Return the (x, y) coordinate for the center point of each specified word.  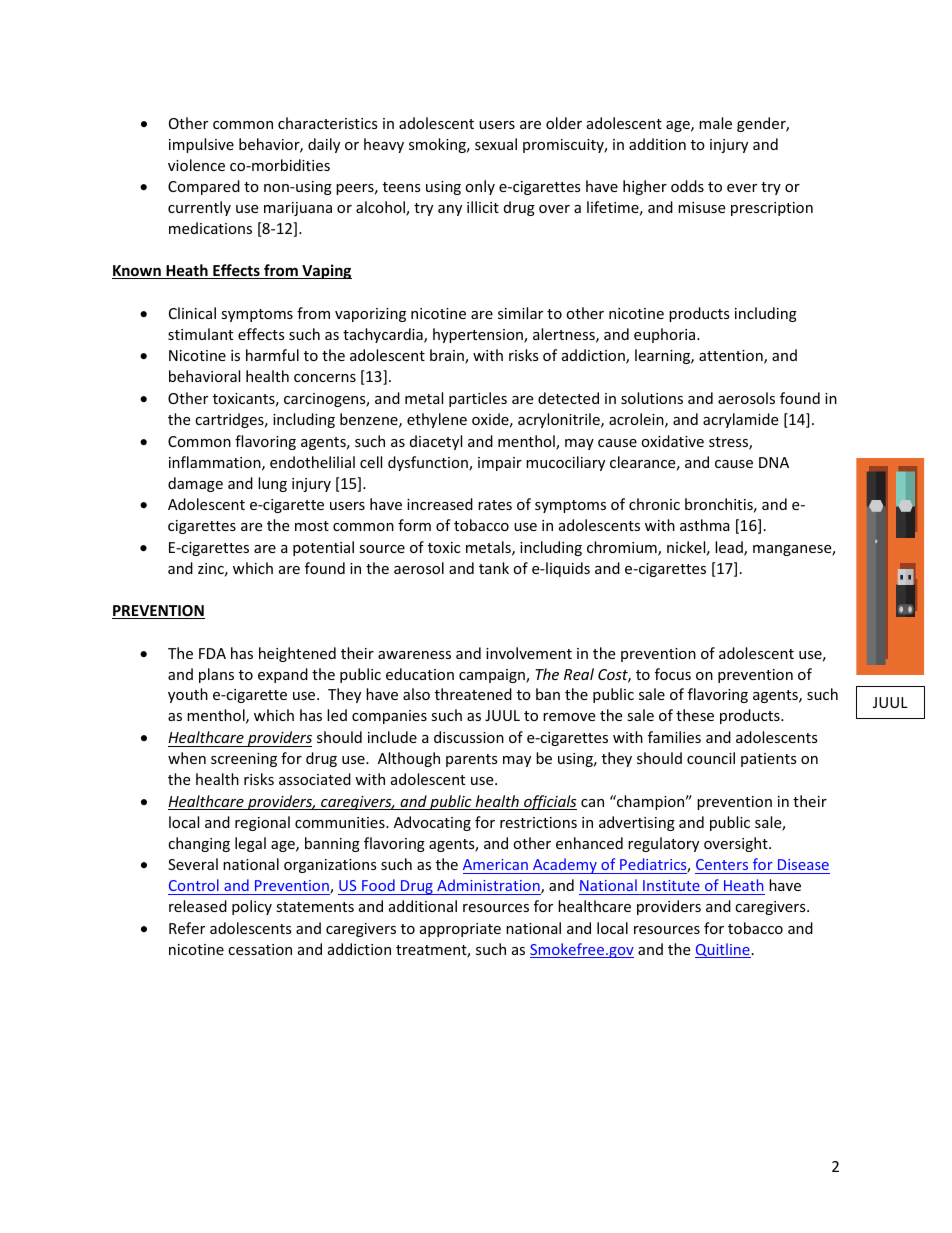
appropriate (460, 930)
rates (495, 505)
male (715, 123)
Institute (671, 885)
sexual (496, 144)
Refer (187, 928)
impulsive (201, 145)
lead (730, 548)
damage (195, 484)
